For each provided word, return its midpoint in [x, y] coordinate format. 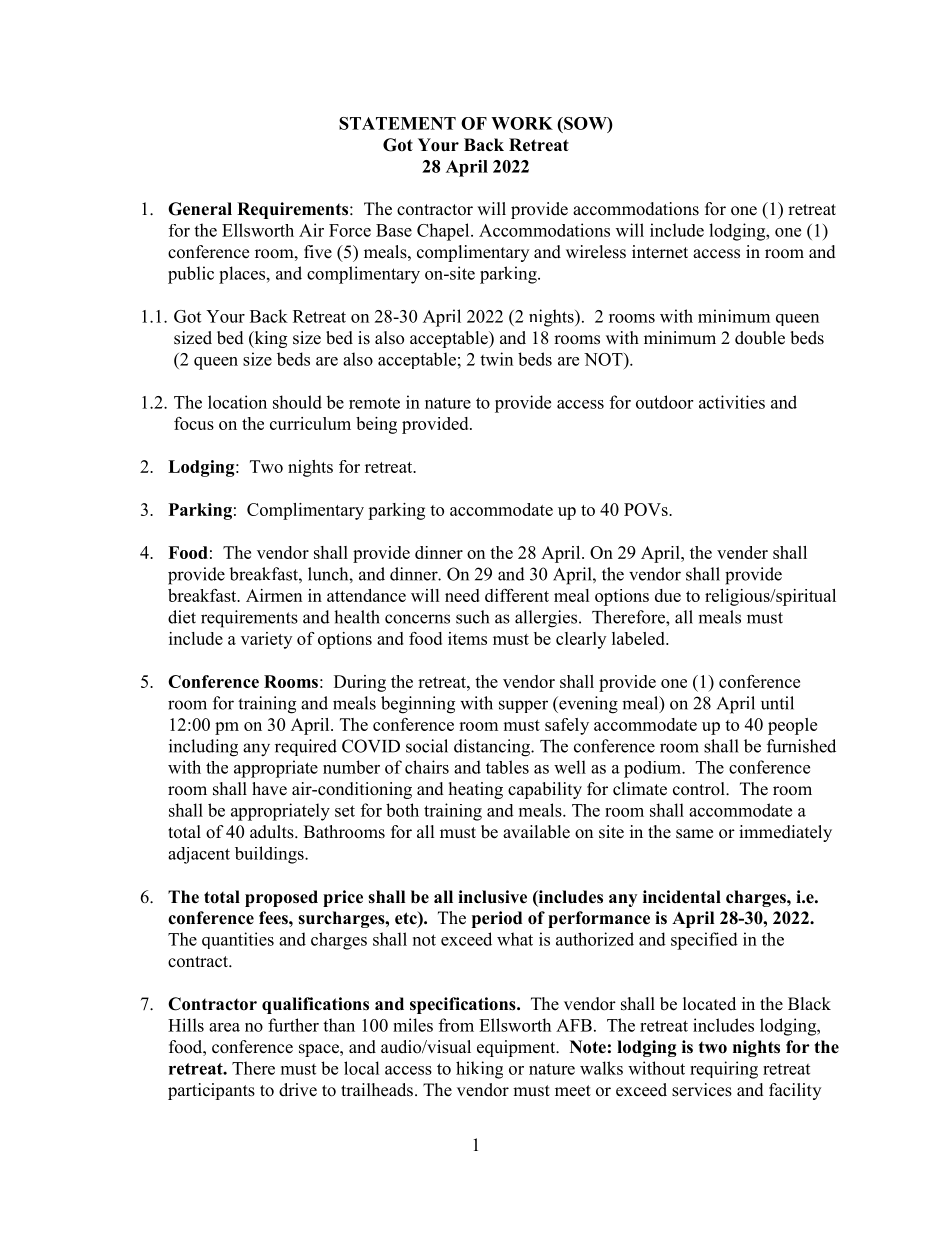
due [668, 595]
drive [298, 1090]
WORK [522, 123]
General [200, 209]
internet [660, 252]
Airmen [274, 595]
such [472, 617]
